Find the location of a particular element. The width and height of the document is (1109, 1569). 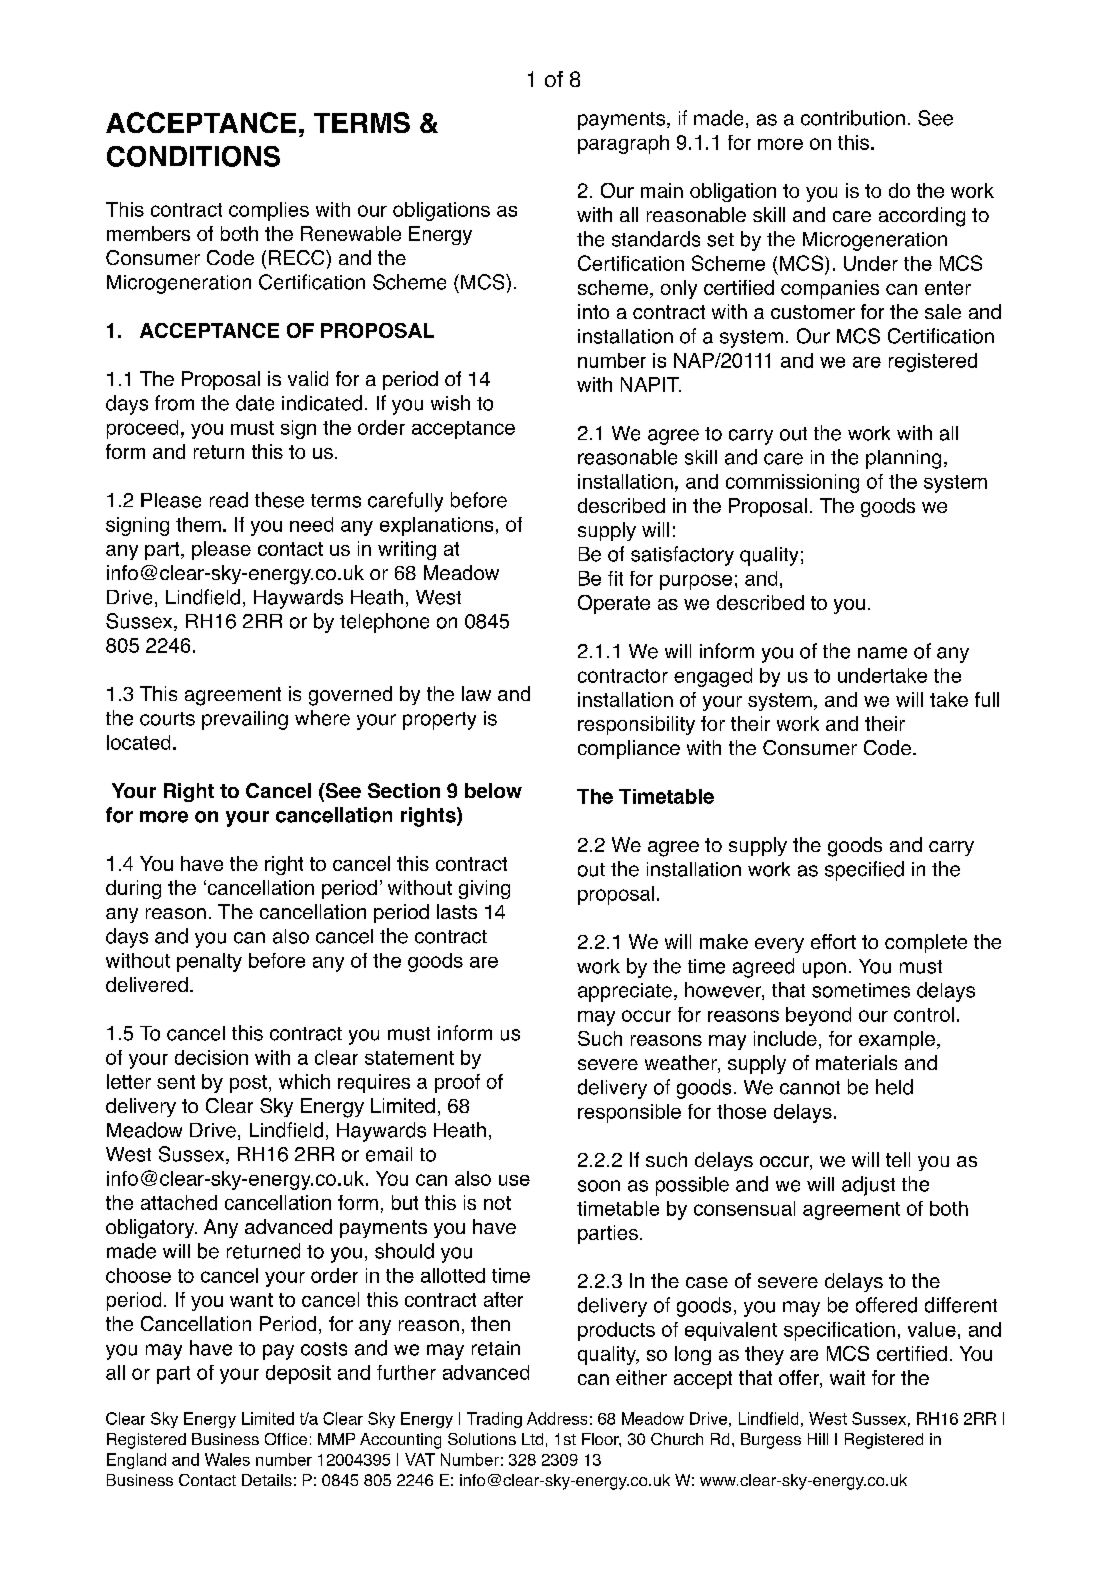

specified is located at coordinates (864, 871).
